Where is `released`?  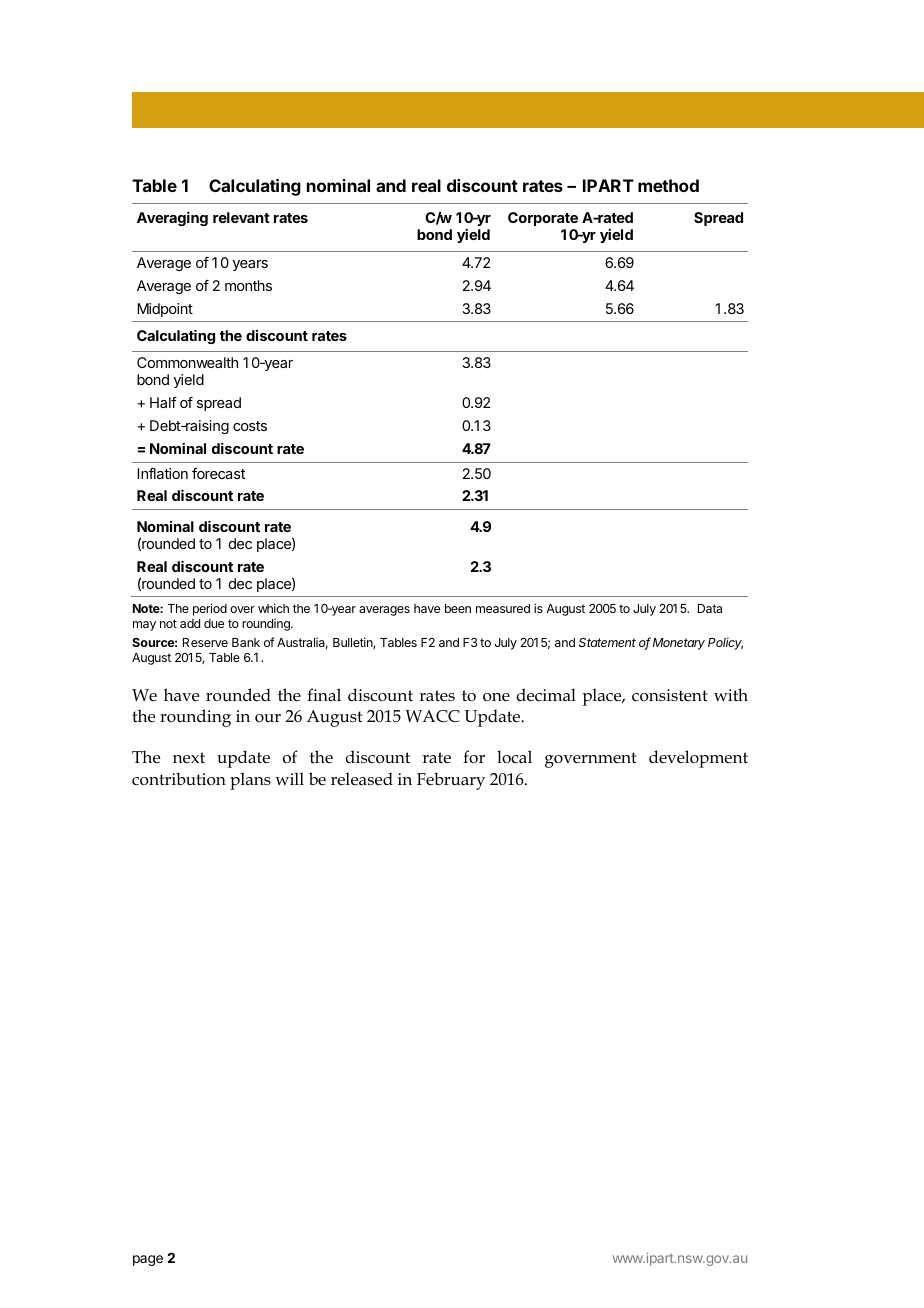
released is located at coordinates (362, 779).
